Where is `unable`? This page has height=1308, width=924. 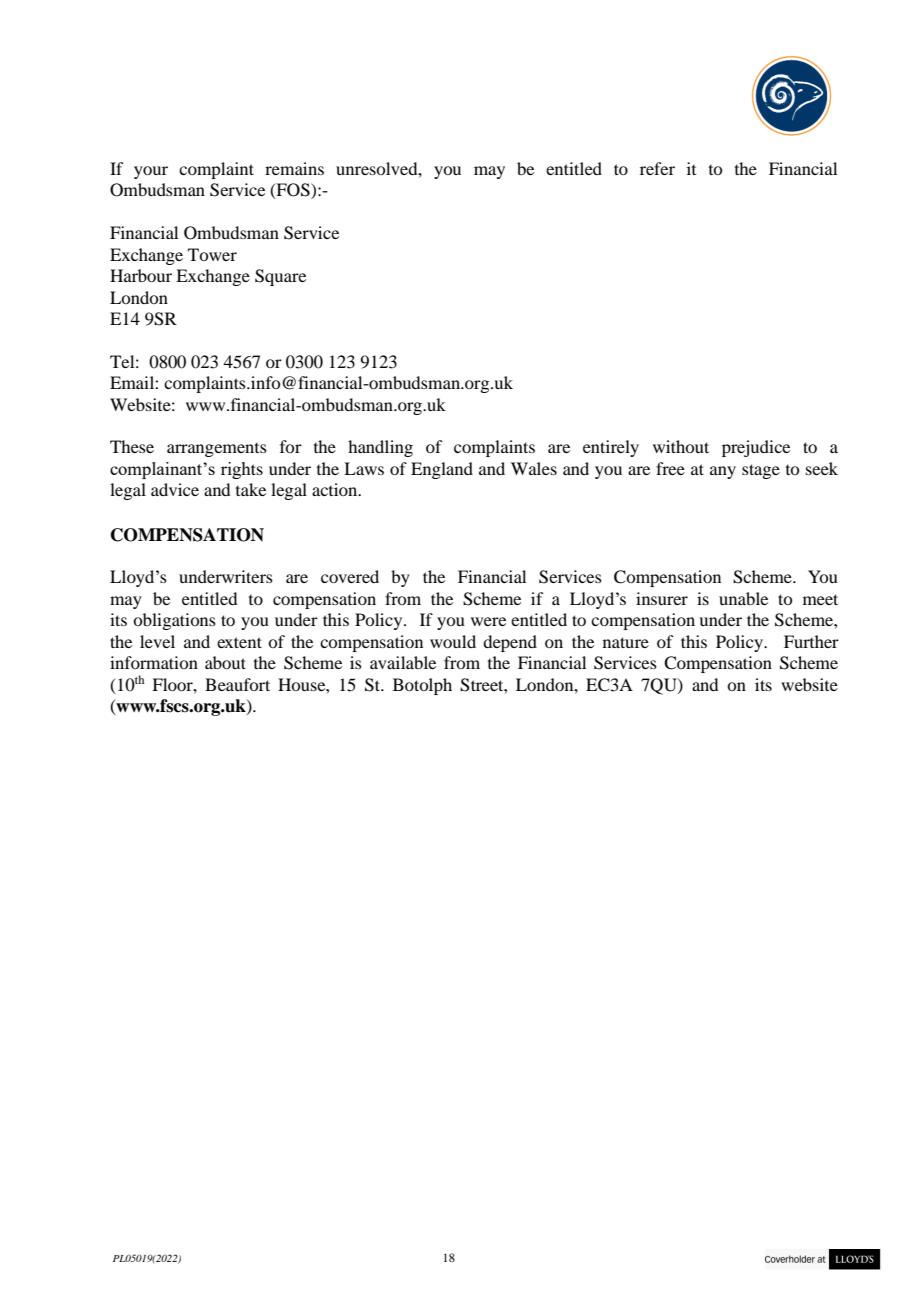 unable is located at coordinates (743, 598).
